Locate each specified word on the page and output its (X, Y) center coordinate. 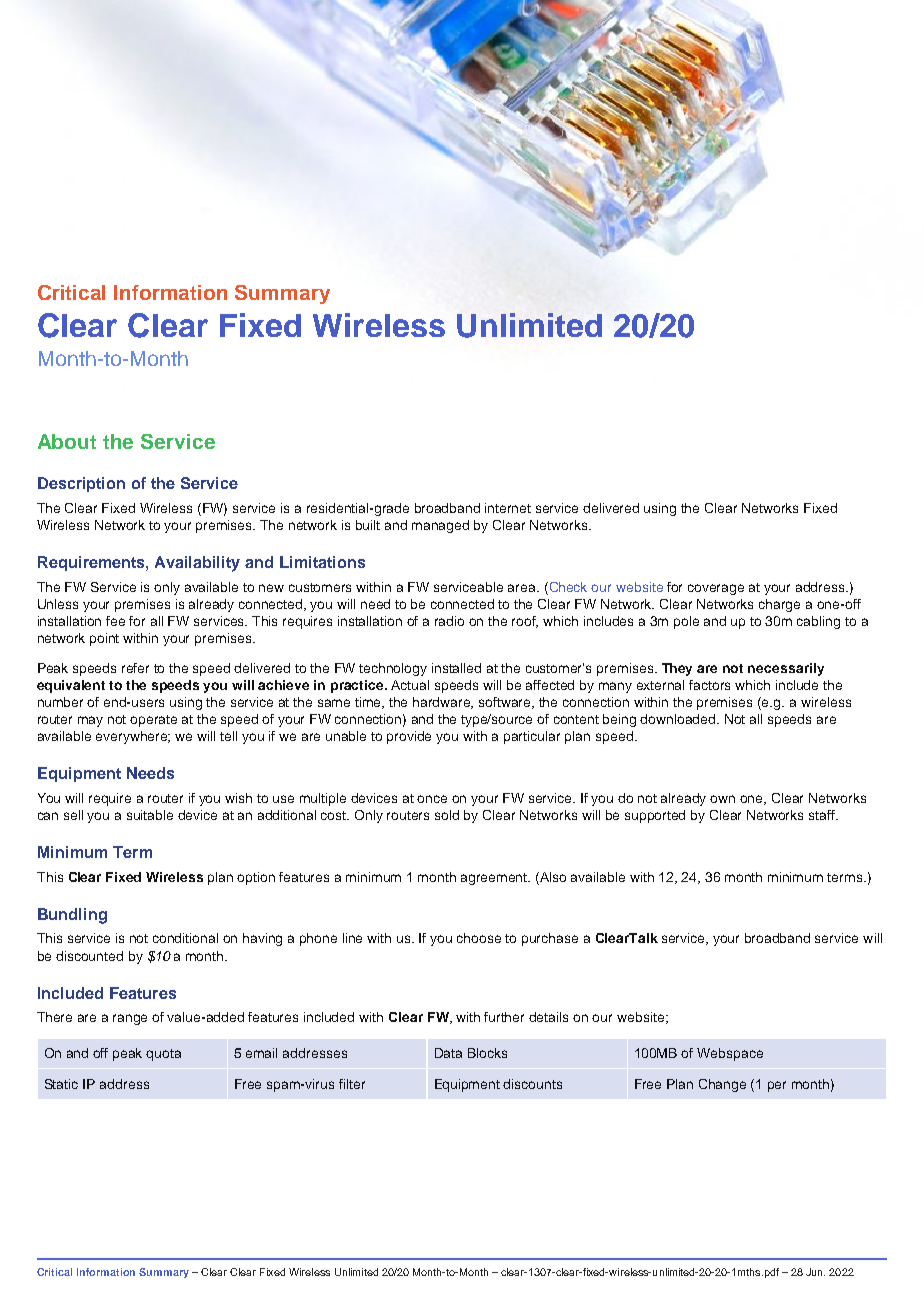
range (130, 1019)
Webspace (730, 1054)
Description (81, 484)
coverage (716, 589)
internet (508, 508)
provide (409, 737)
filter (352, 1084)
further (504, 1017)
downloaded (679, 719)
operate (153, 721)
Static (61, 1084)
